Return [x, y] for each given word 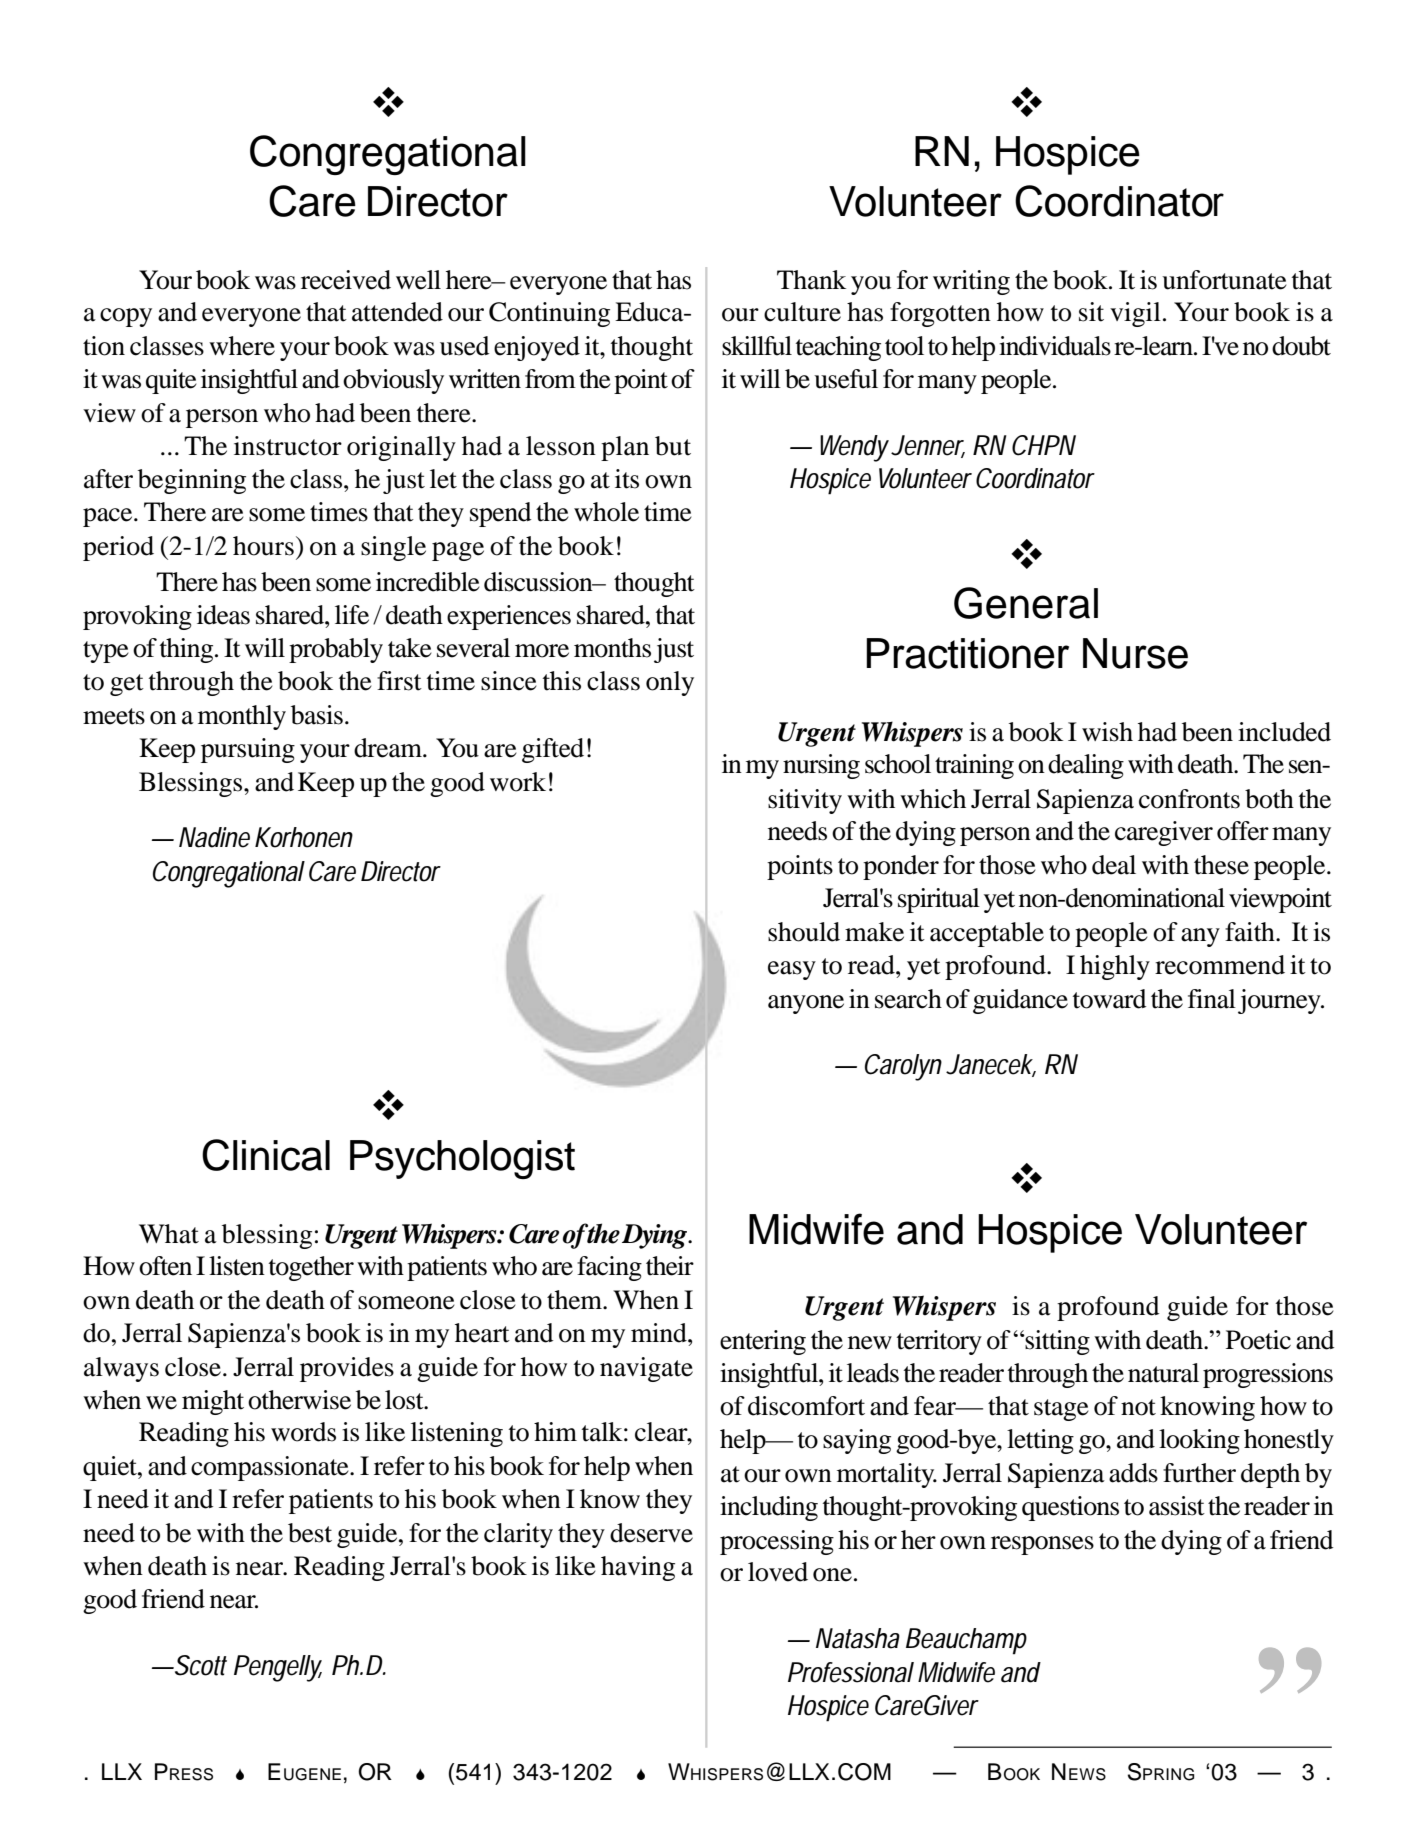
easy [792, 970]
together [311, 1268]
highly [1115, 967]
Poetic [1258, 1340]
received [346, 280]
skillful [757, 346]
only [670, 683]
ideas [223, 615]
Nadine [214, 837]
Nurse [1135, 653]
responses [1042, 1545]
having [638, 1568]
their [670, 1266]
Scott [199, 1665]
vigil [1135, 314]
